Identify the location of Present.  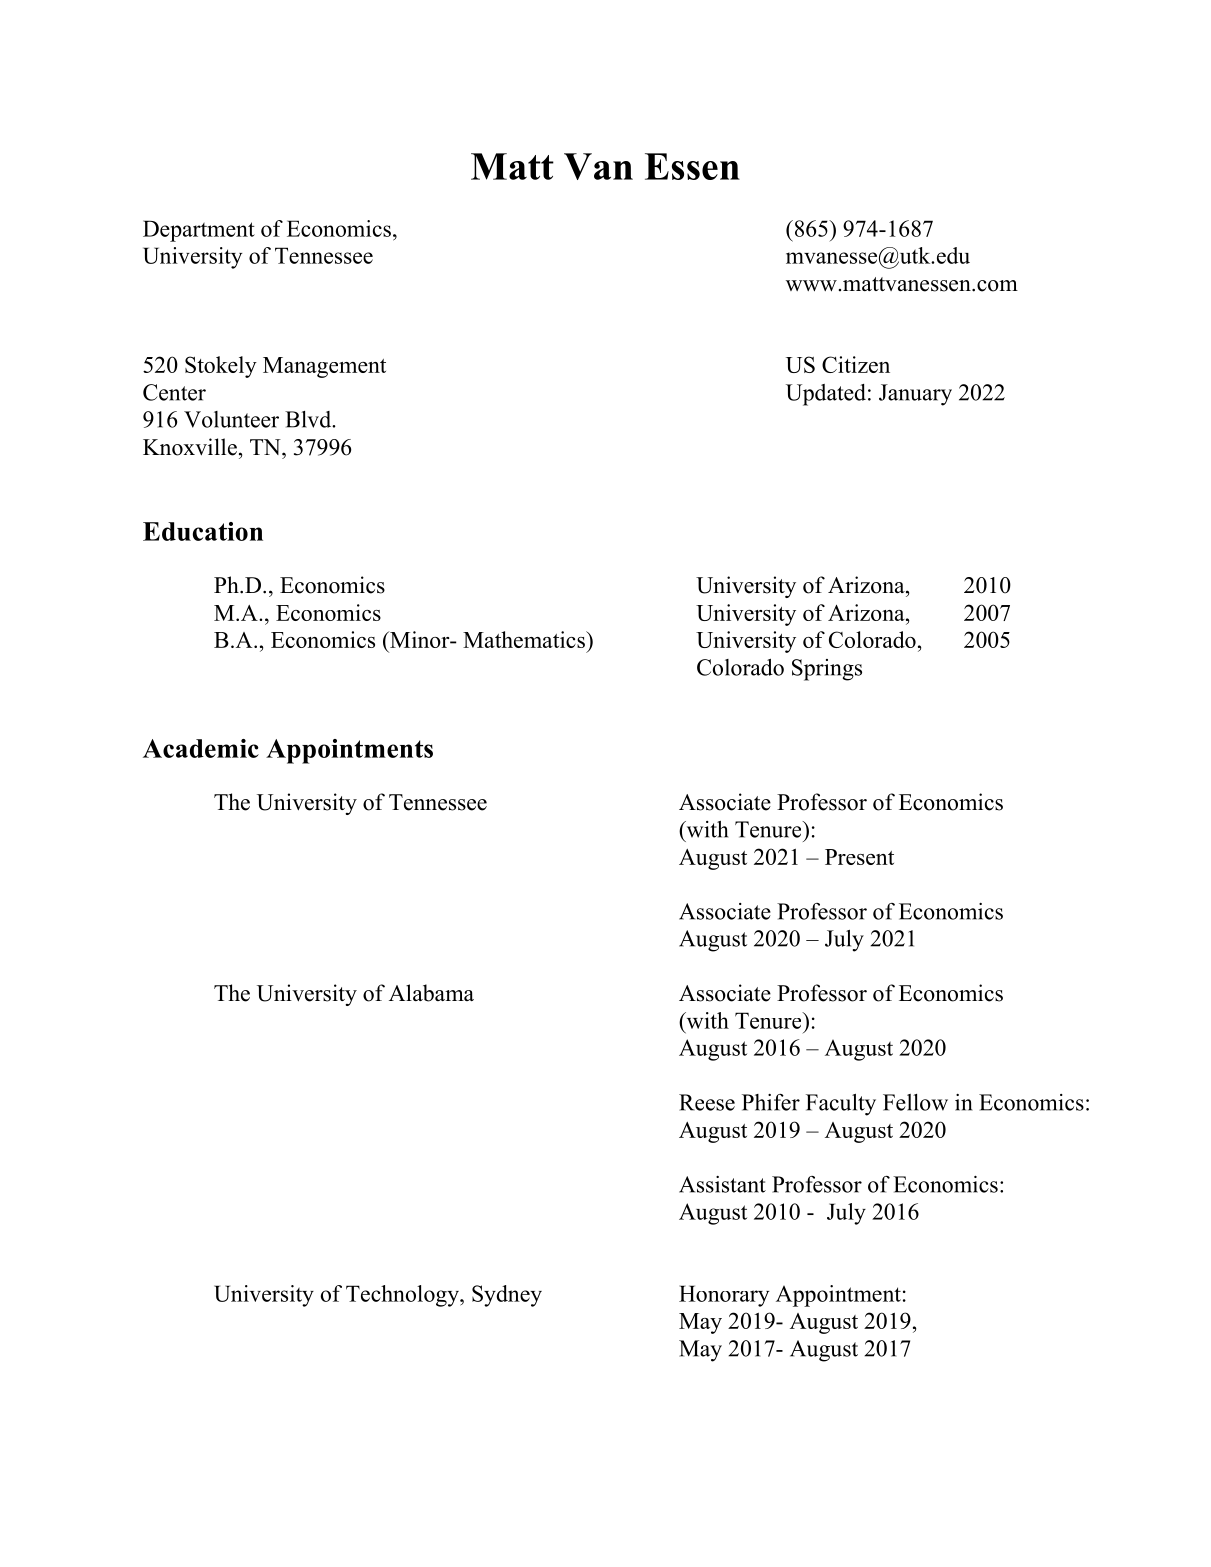
(859, 857).
